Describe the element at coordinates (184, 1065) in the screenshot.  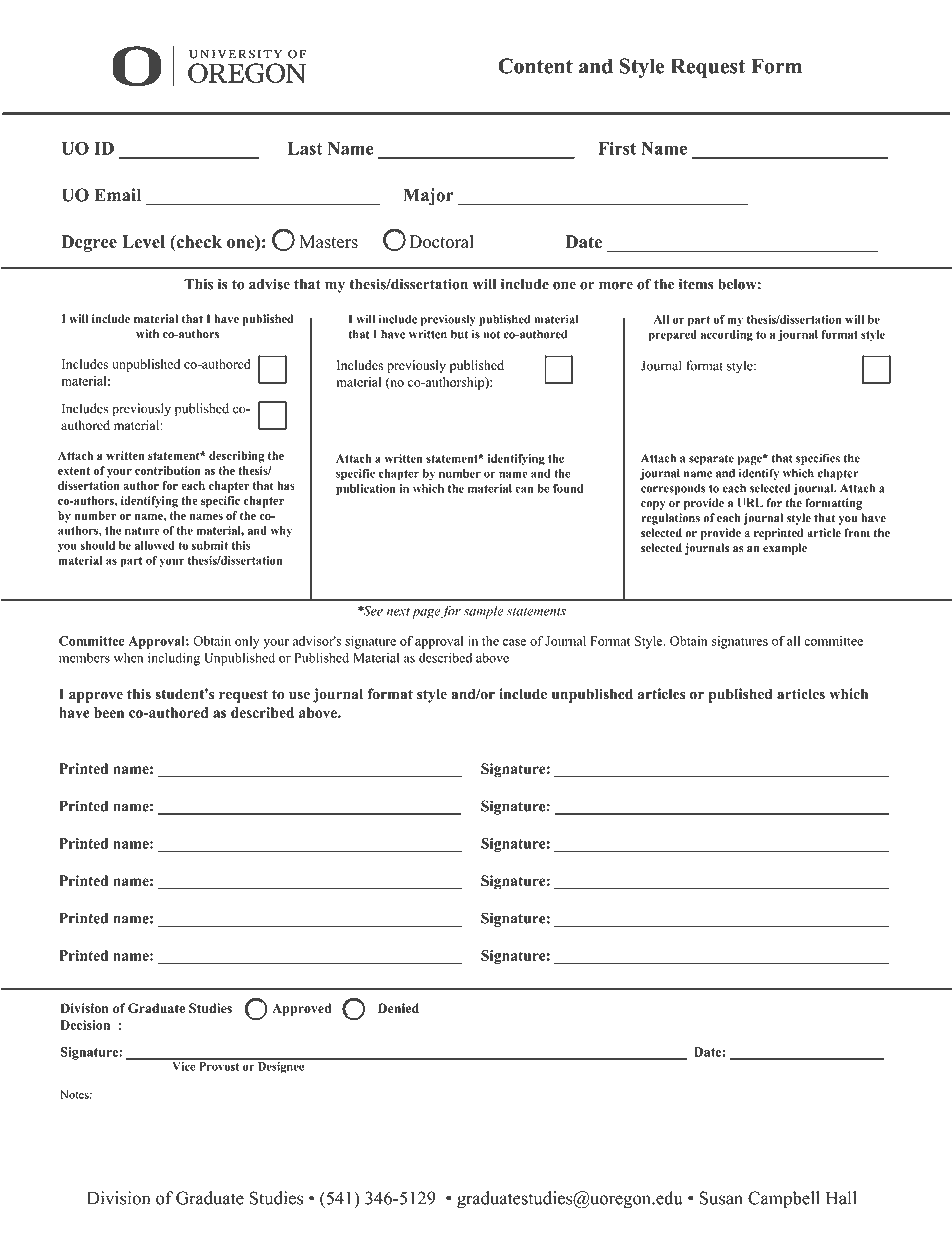
I see `Vice` at that location.
